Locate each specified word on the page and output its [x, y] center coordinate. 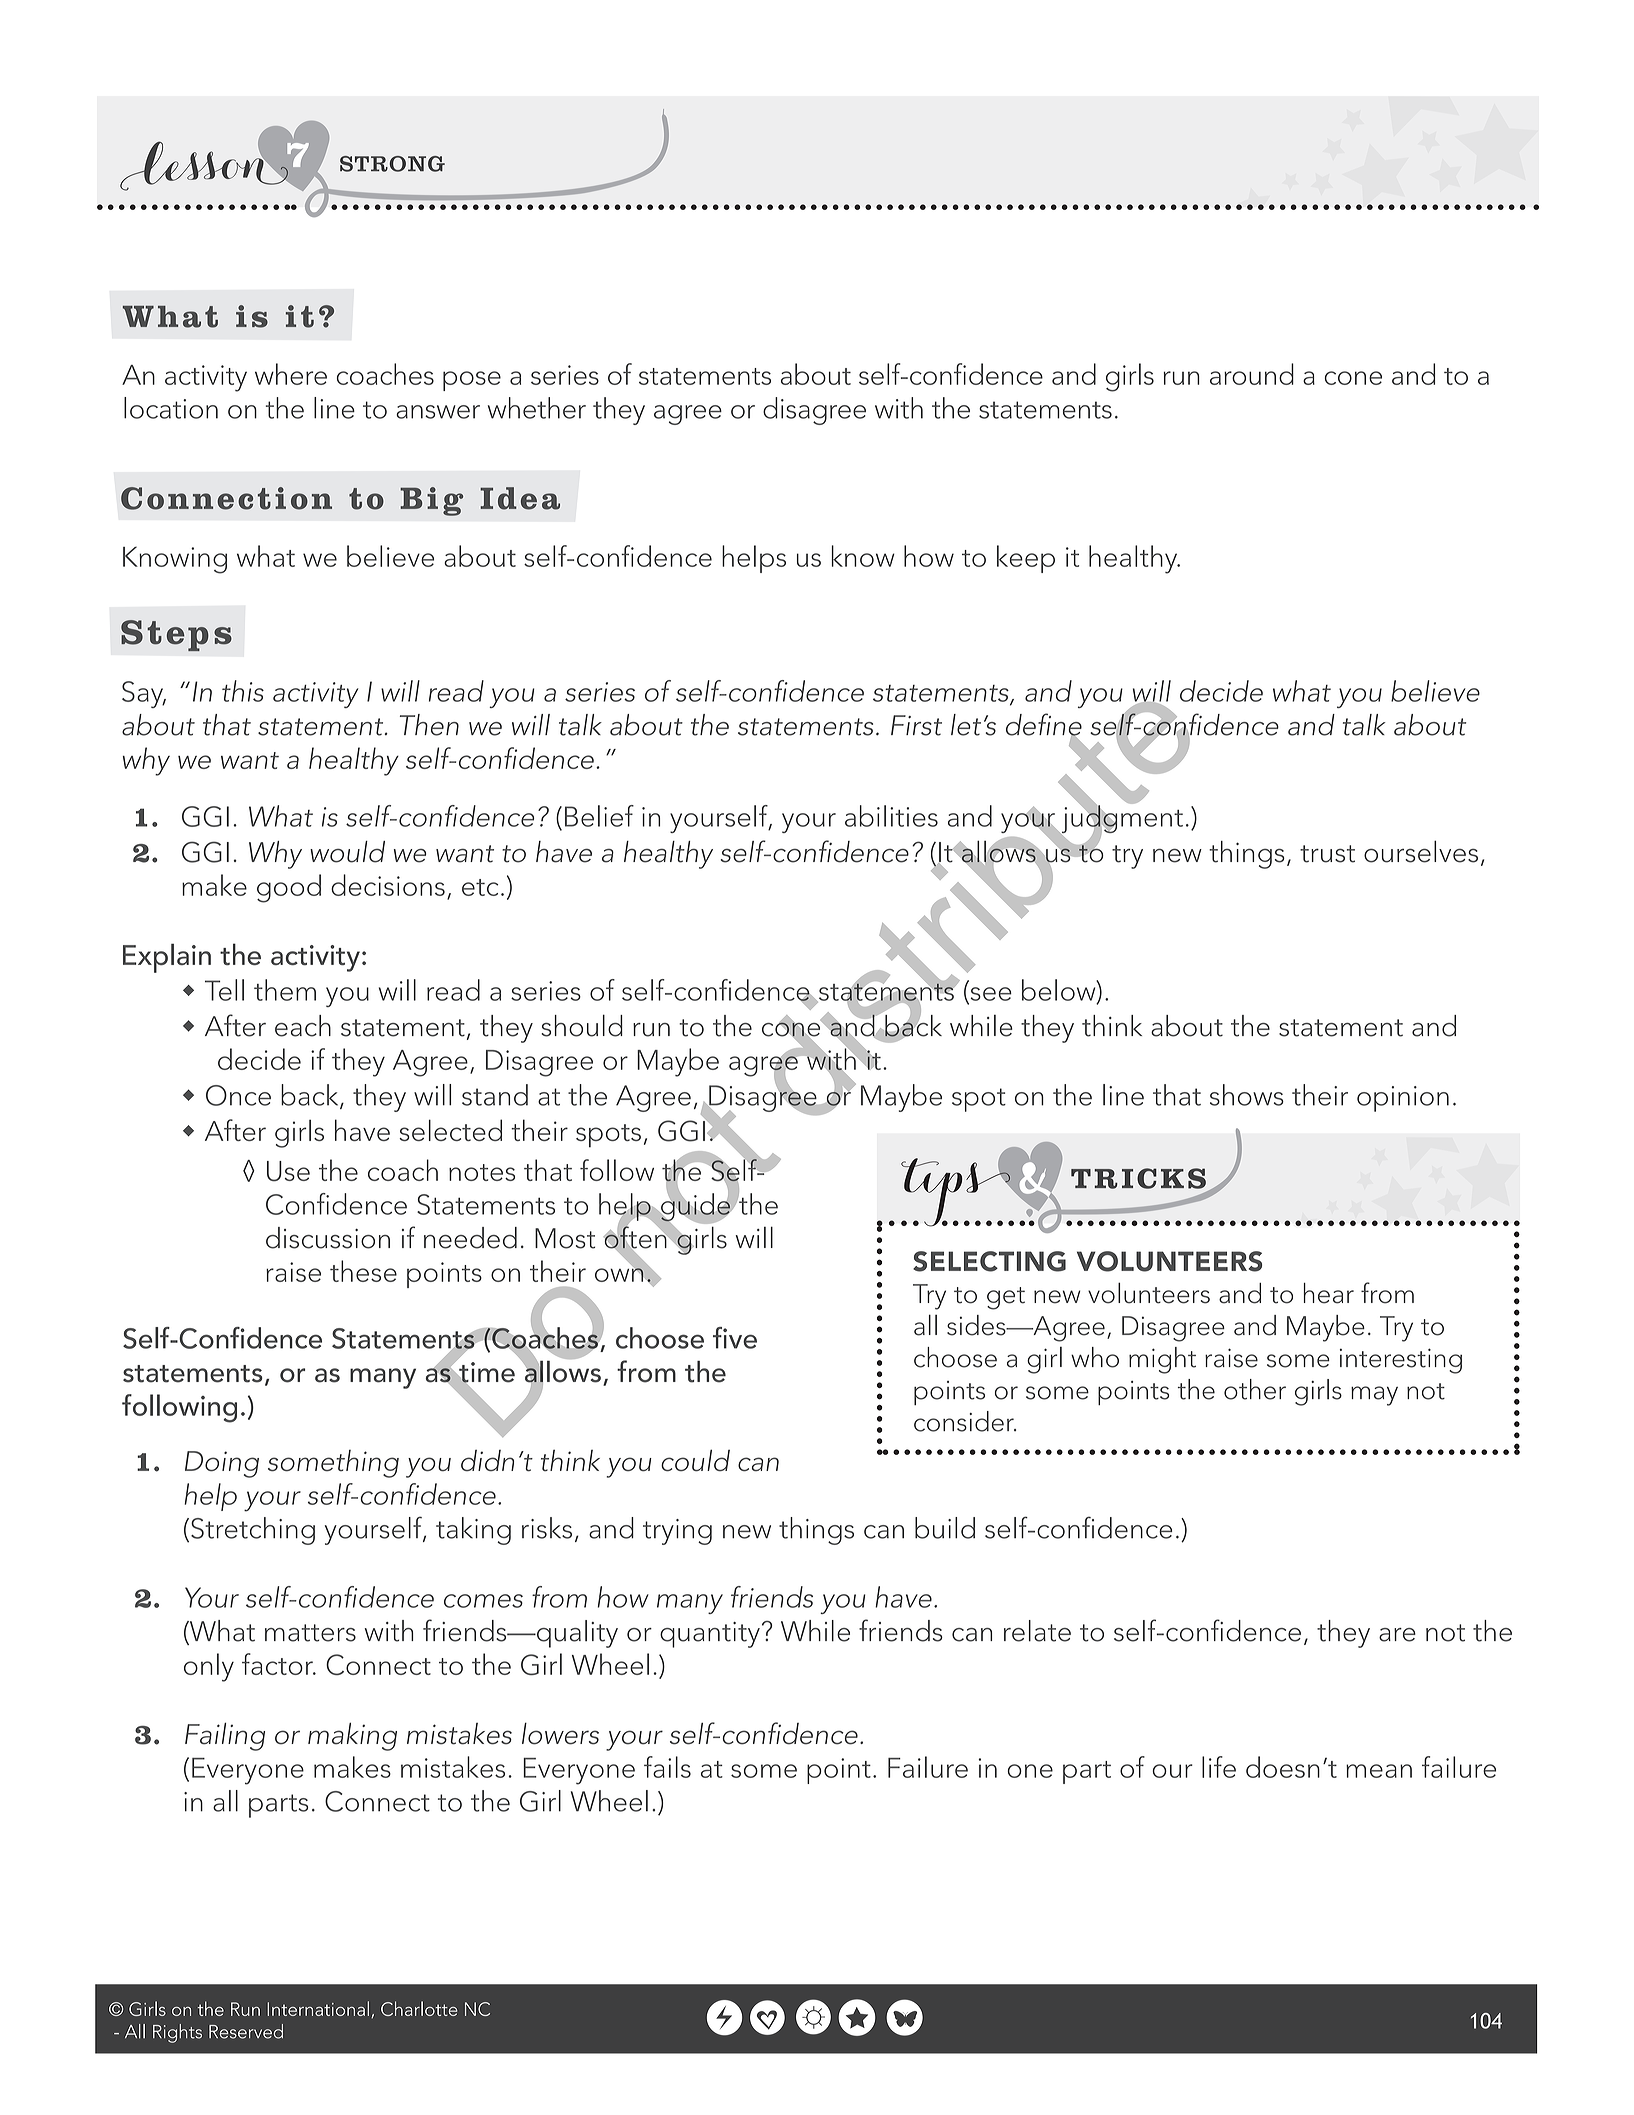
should [582, 1025]
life [1219, 1767]
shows [1247, 1095]
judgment [1121, 819]
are [1397, 1635]
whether [537, 408]
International [318, 2008]
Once [238, 1095]
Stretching [253, 1531]
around [1252, 374]
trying [677, 1532]
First [916, 725]
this [243, 691]
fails [667, 1767]
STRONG [392, 164]
